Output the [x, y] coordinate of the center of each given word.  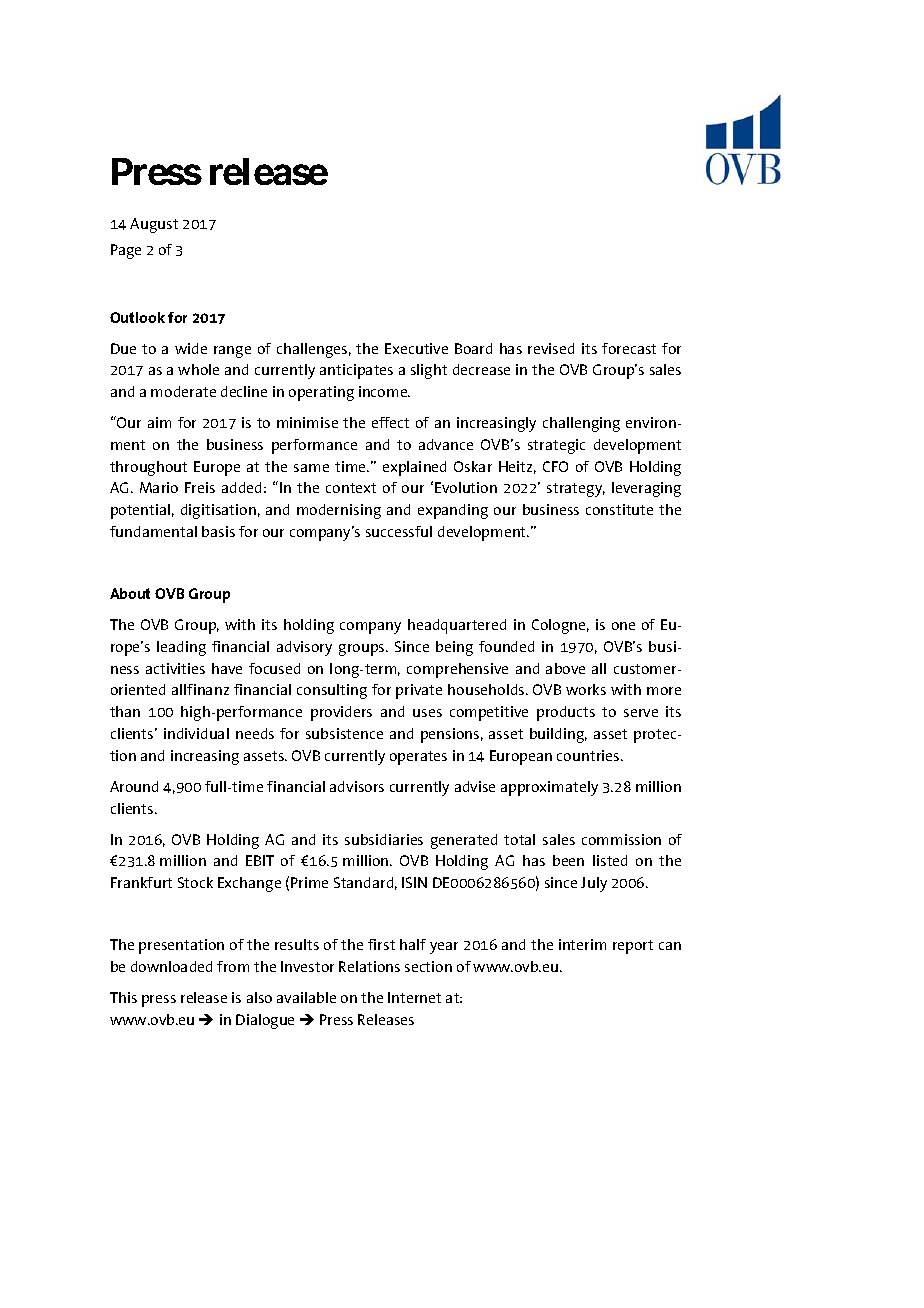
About [130, 593]
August [154, 225]
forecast [629, 348]
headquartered [457, 626]
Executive [416, 348]
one [623, 626]
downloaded [171, 966]
